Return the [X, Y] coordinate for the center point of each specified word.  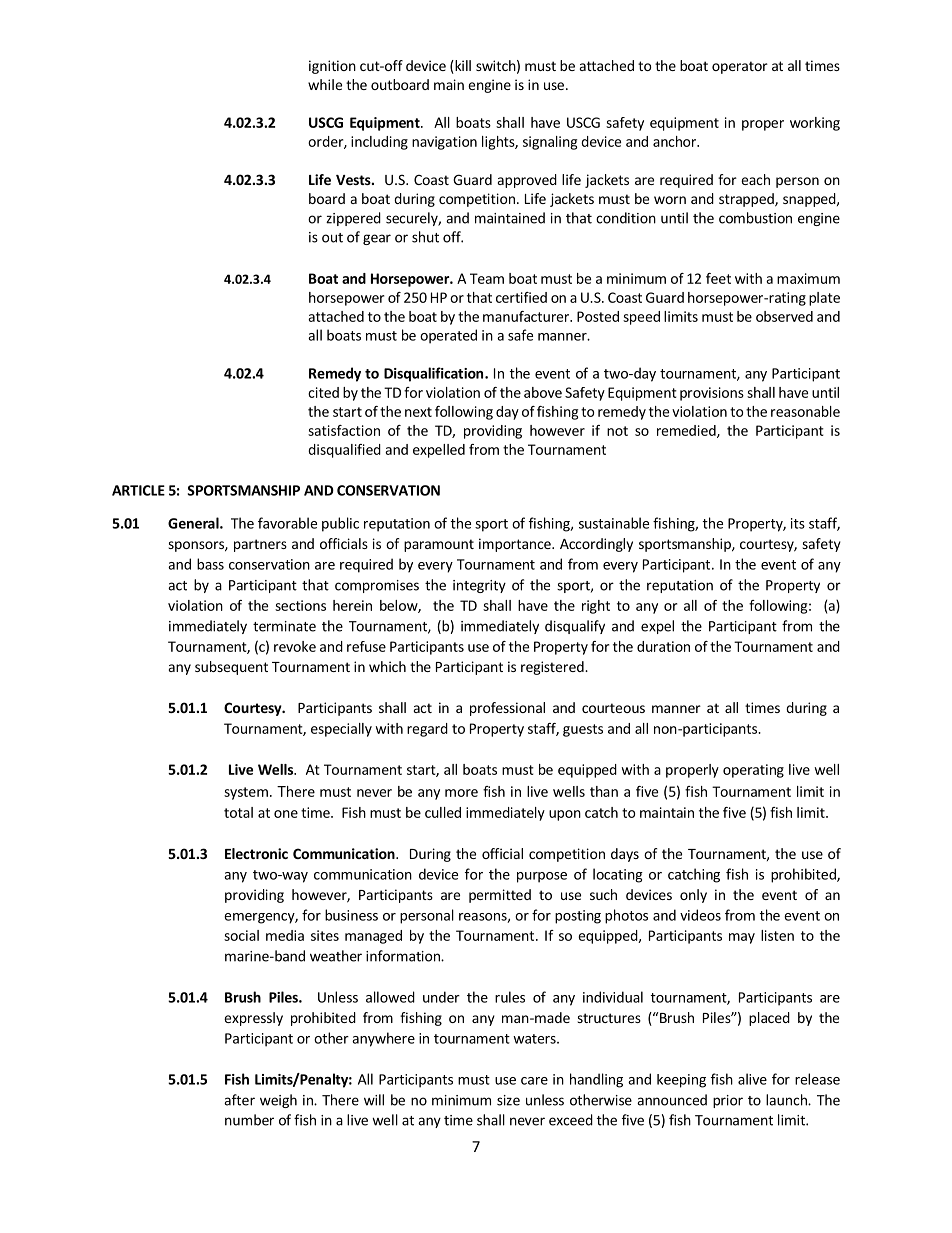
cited [323, 392]
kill [462, 67]
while [325, 84]
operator [740, 67]
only [693, 896]
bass [210, 564]
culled [443, 812]
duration [663, 646]
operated [448, 336]
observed [784, 316]
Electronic [256, 853]
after [239, 1100]
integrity [479, 586]
